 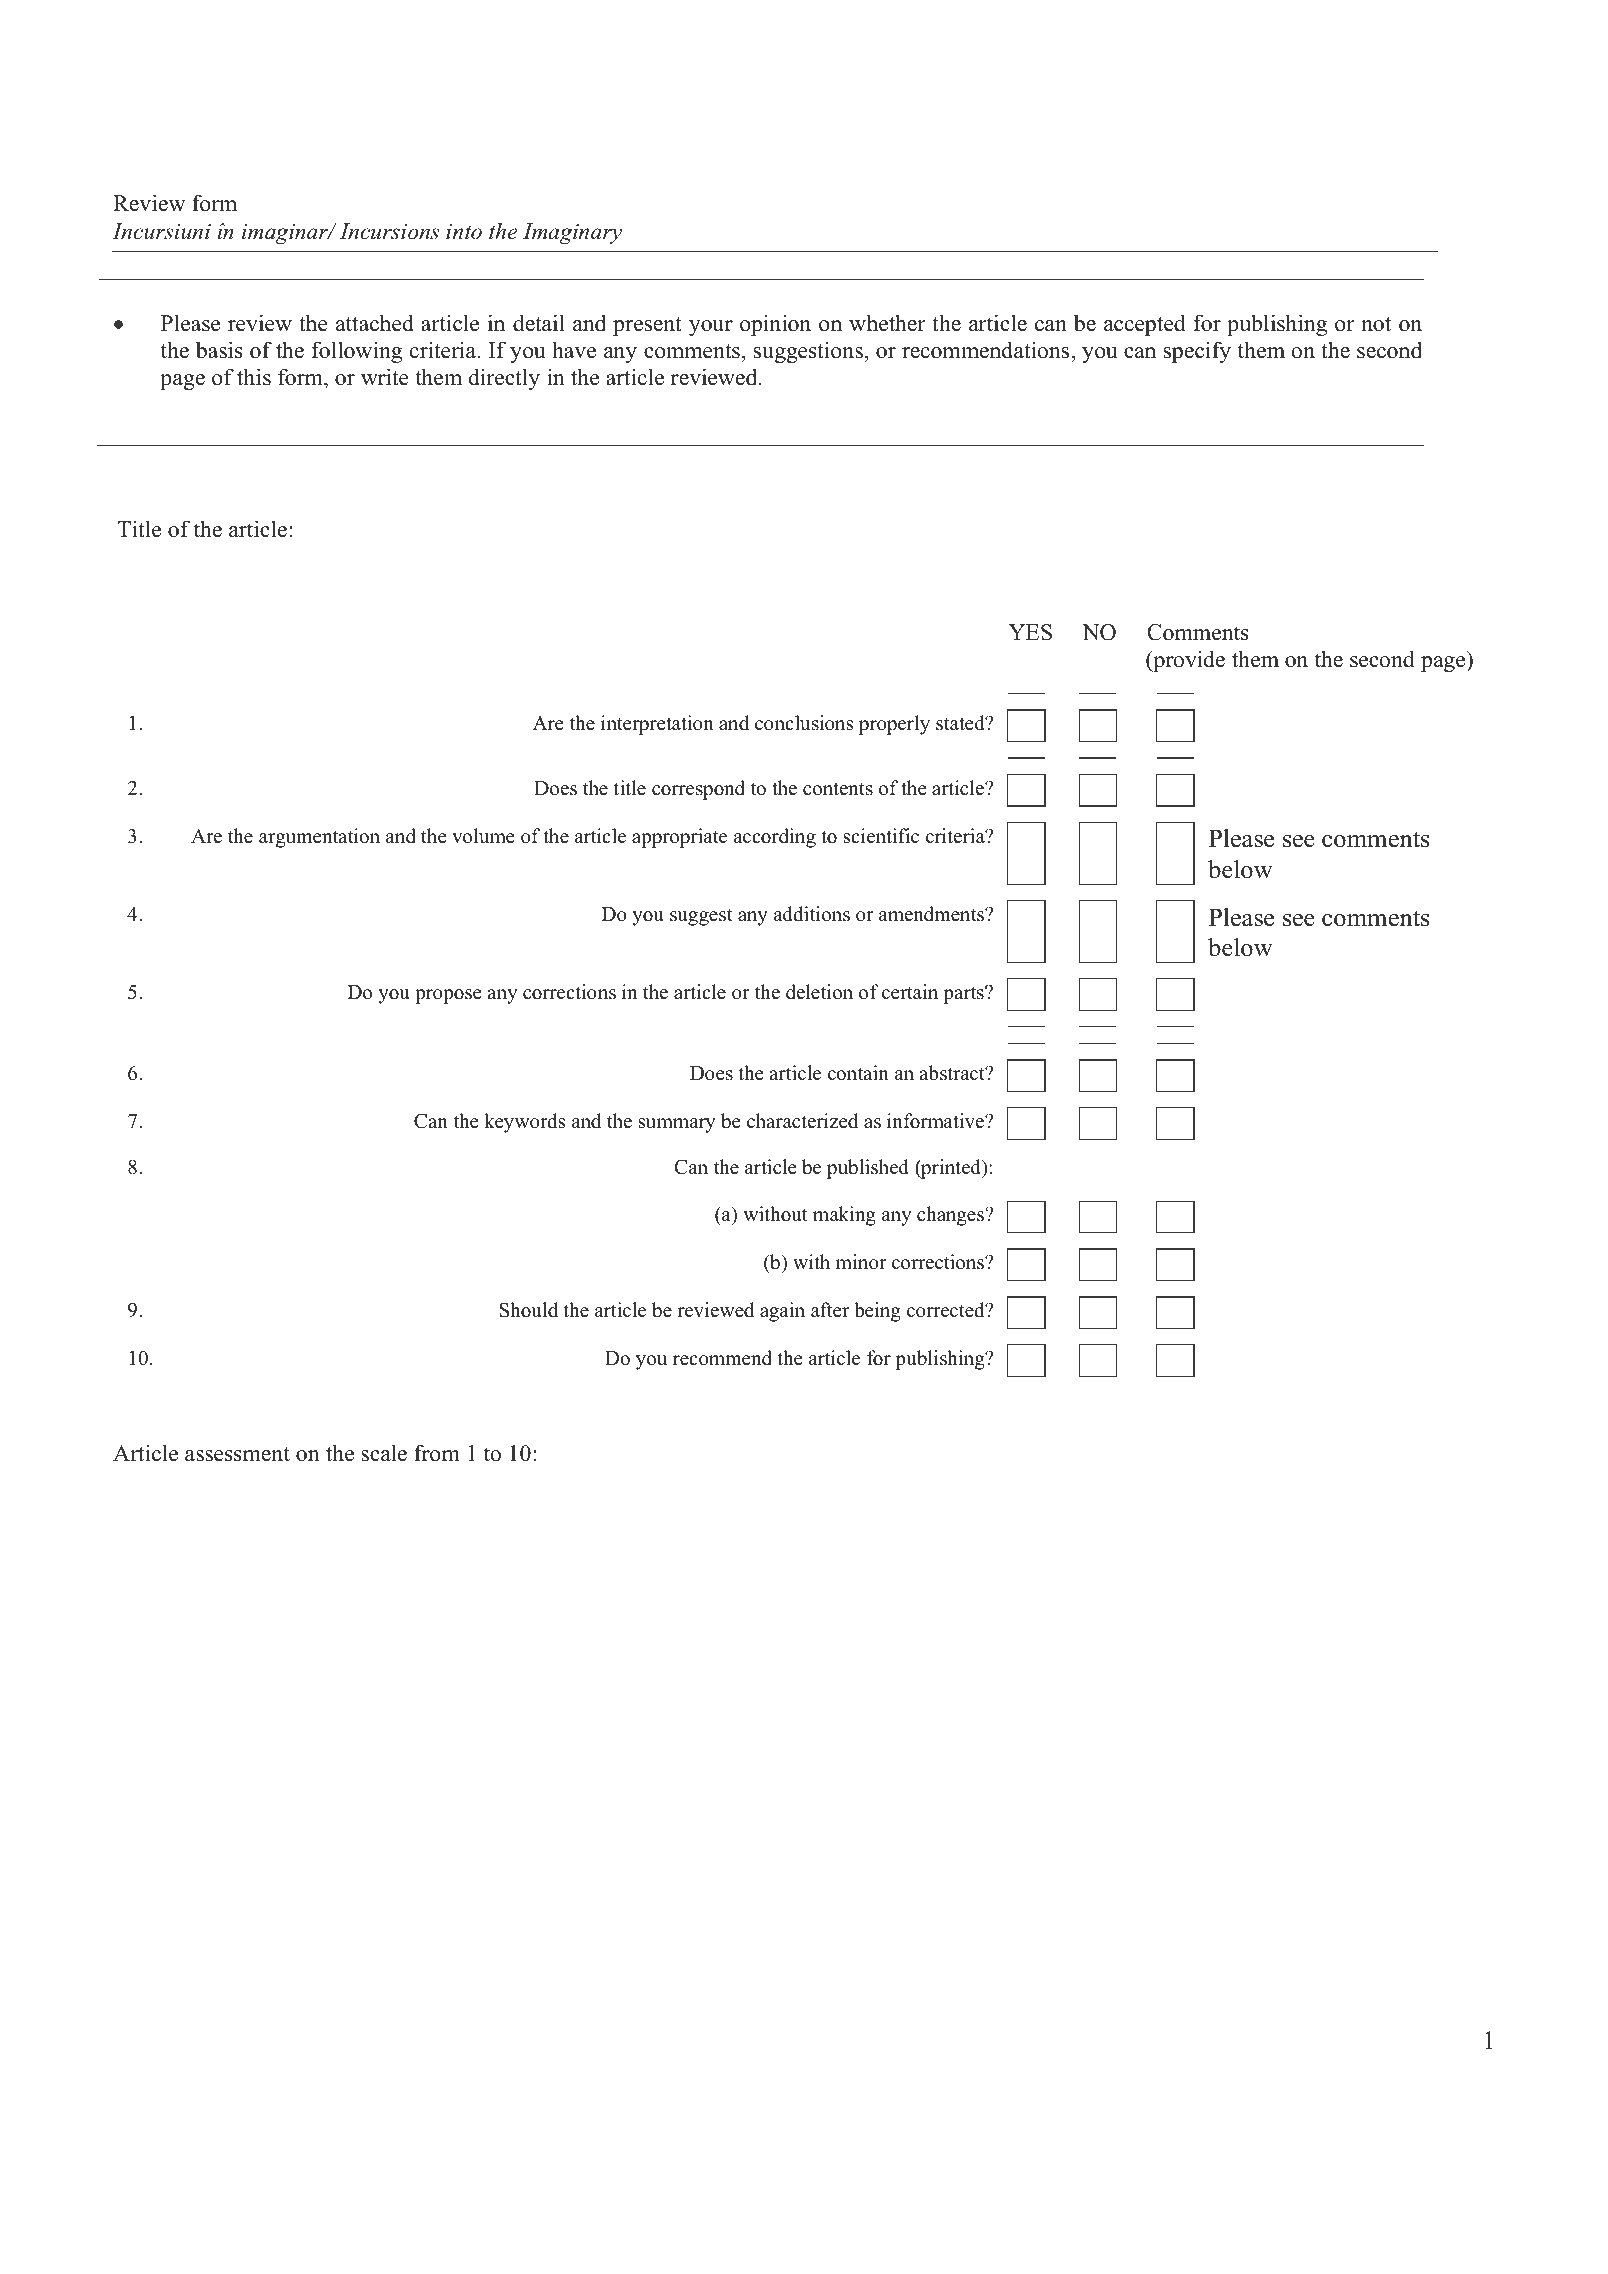 What do you see at coordinates (775, 838) in the screenshot?
I see `according` at bounding box center [775, 838].
